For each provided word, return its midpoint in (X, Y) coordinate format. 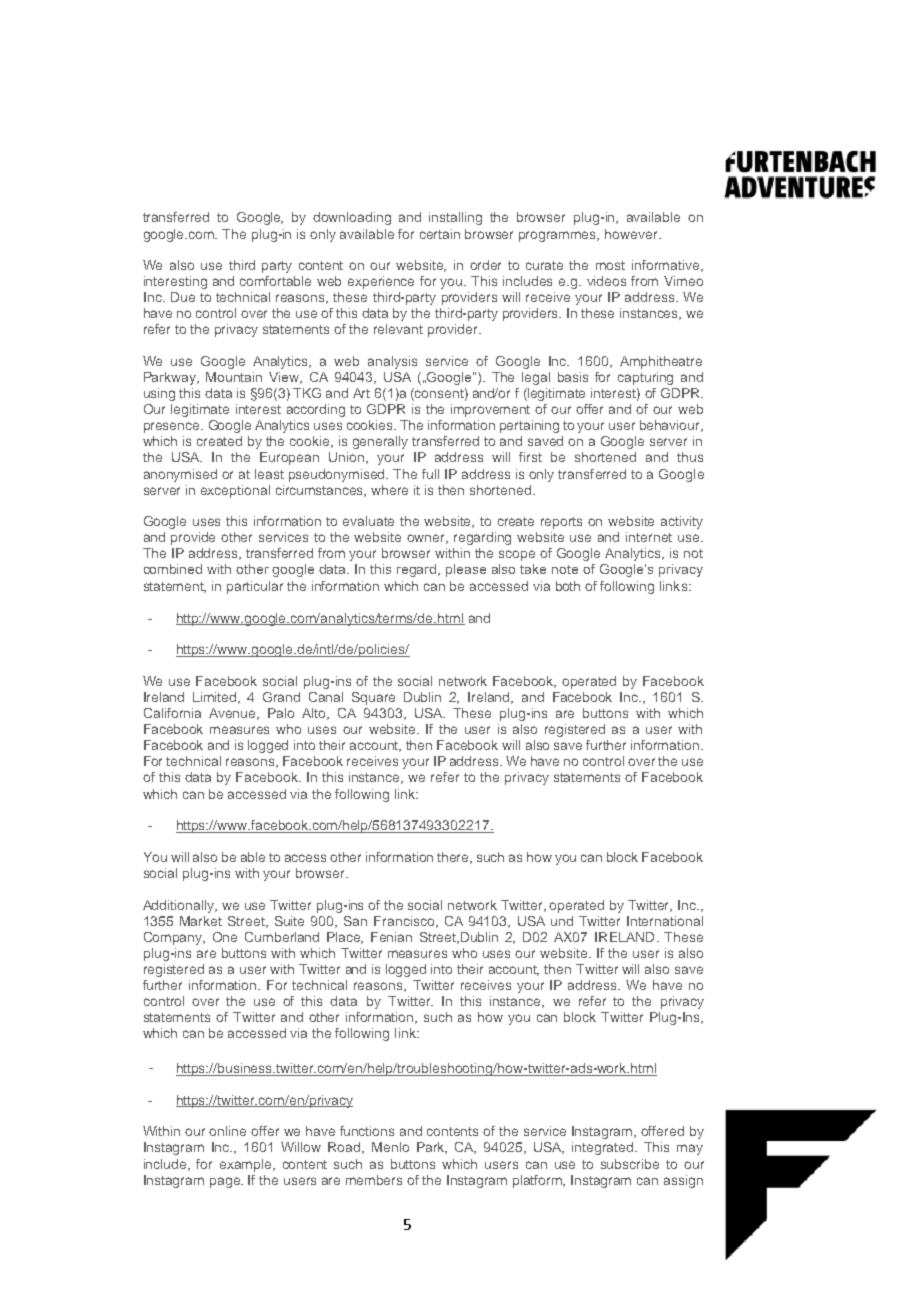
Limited (216, 698)
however (632, 234)
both (568, 586)
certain (440, 234)
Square (373, 698)
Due (183, 297)
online (227, 1131)
